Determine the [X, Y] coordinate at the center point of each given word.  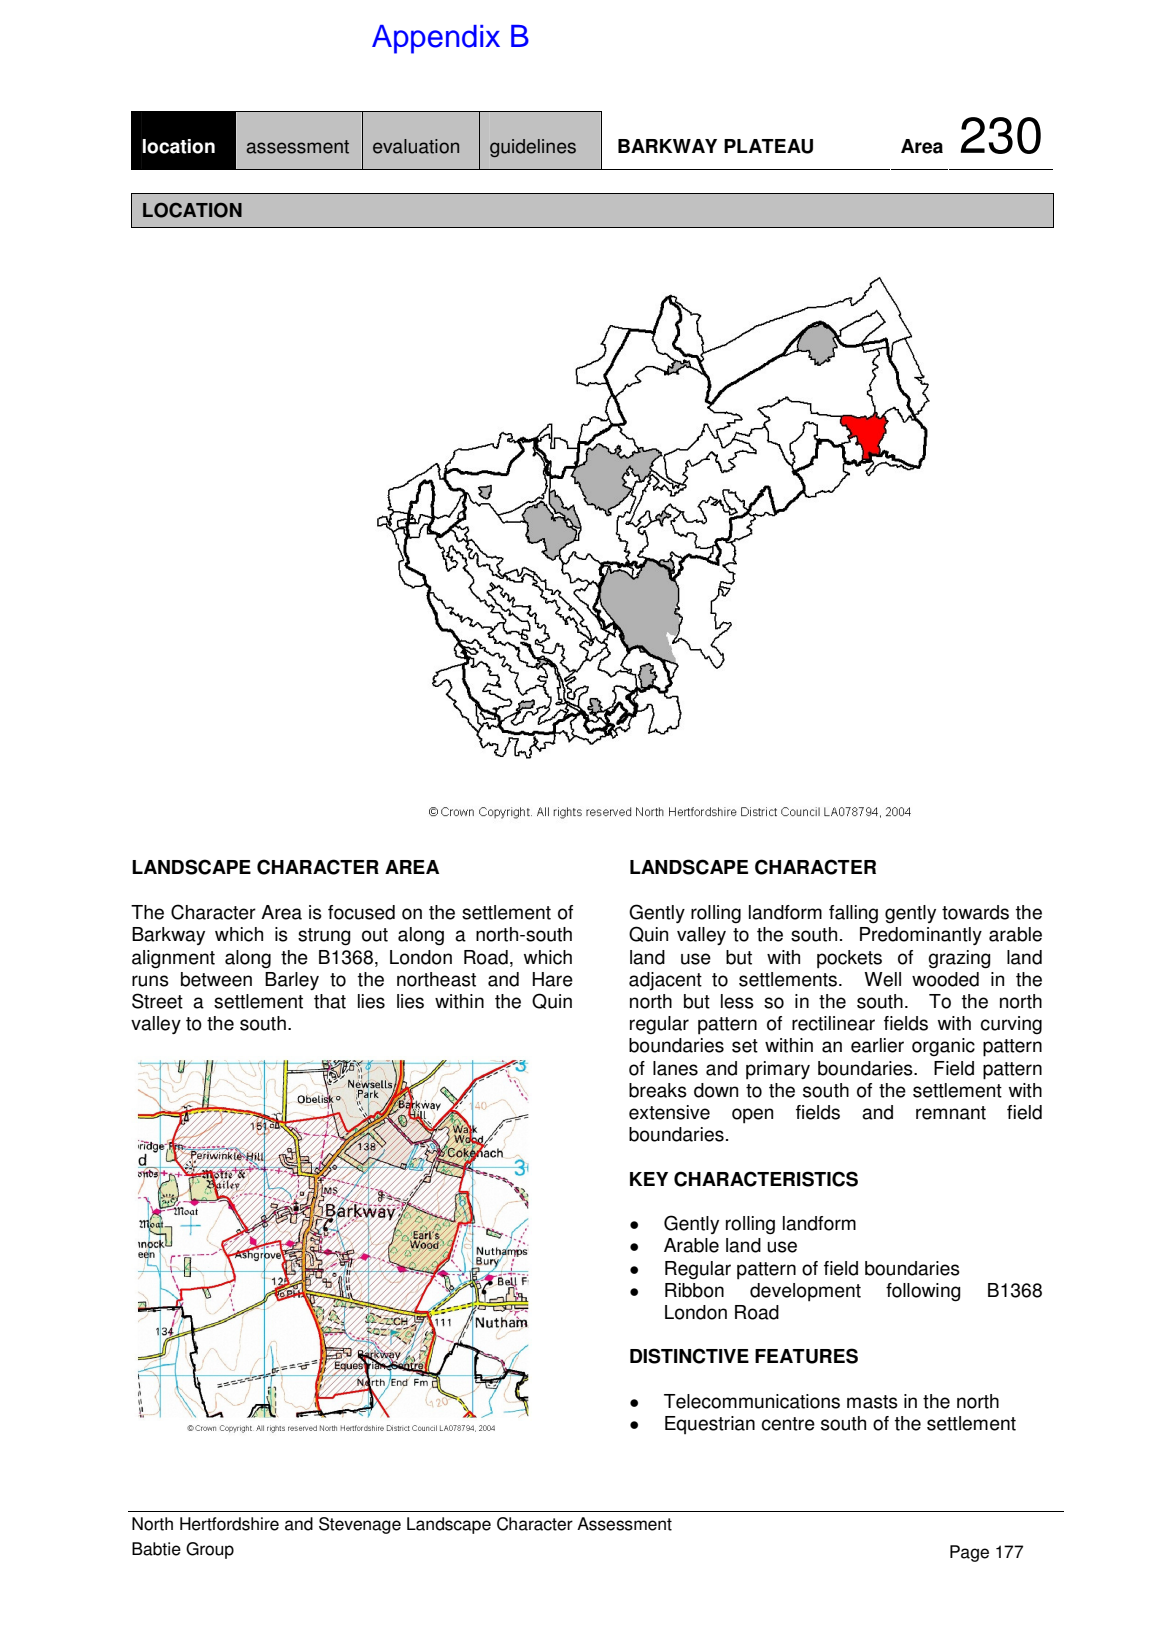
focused [361, 912]
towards [975, 912]
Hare [552, 979]
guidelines [533, 148]
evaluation [416, 146]
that [330, 1001]
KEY [649, 1179]
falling [853, 914]
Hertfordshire [229, 1524]
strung [324, 937]
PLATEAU [768, 146]
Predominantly [921, 936]
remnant [951, 1113]
